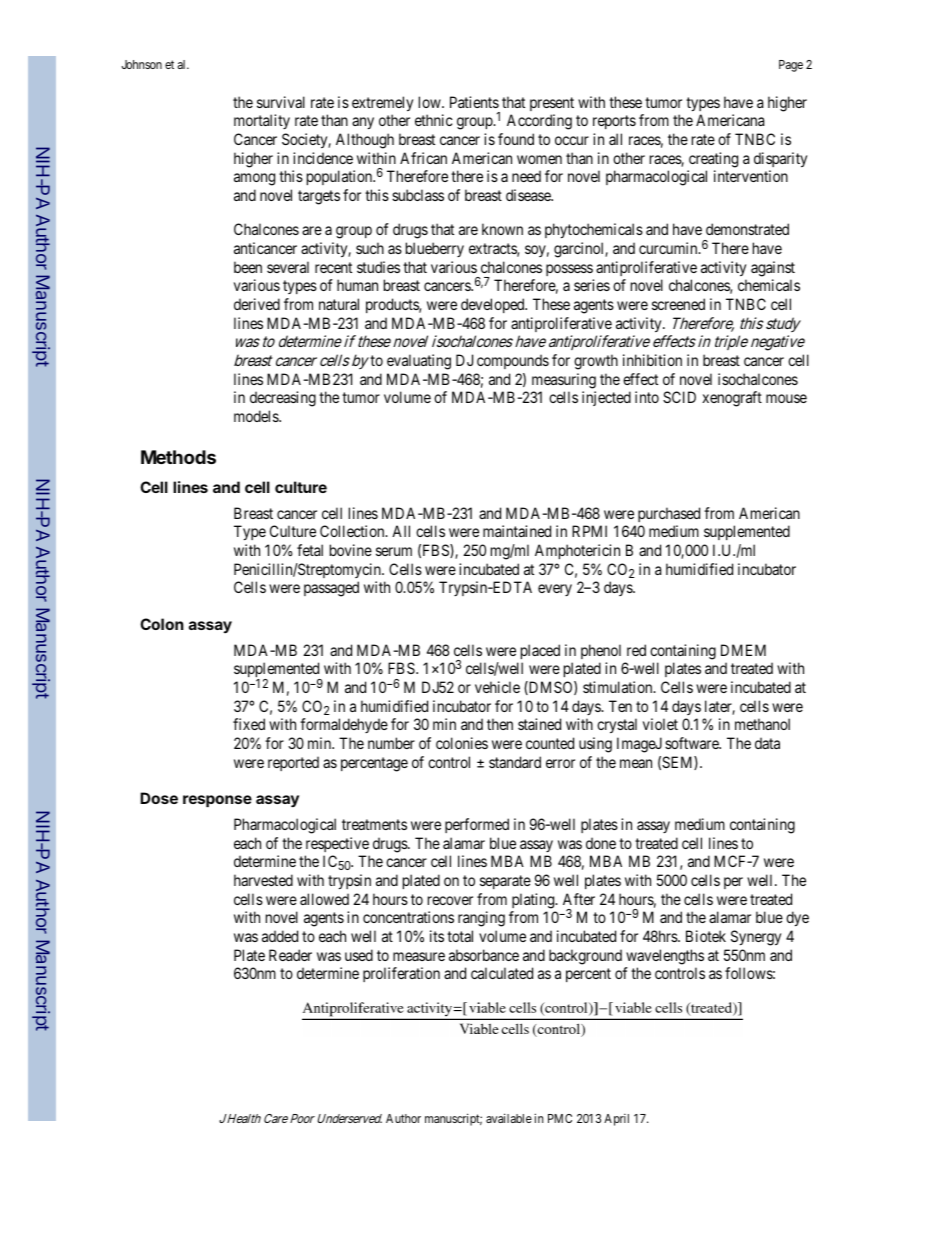 Image resolution: width=952 pixels, height=1233 pixels. I want to click on models, so click(257, 416).
